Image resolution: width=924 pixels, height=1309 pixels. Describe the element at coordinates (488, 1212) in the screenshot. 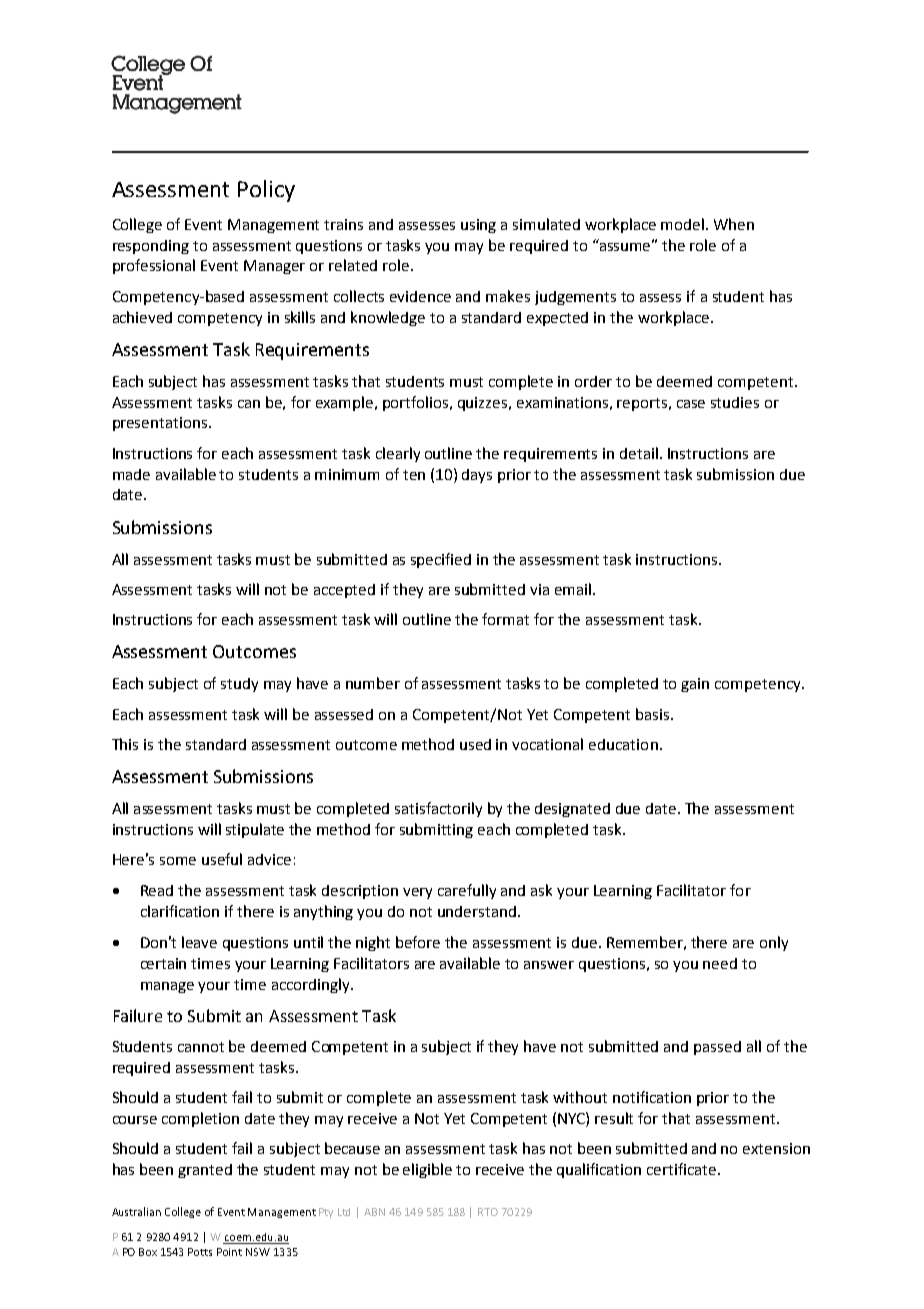

I see `RTO` at that location.
